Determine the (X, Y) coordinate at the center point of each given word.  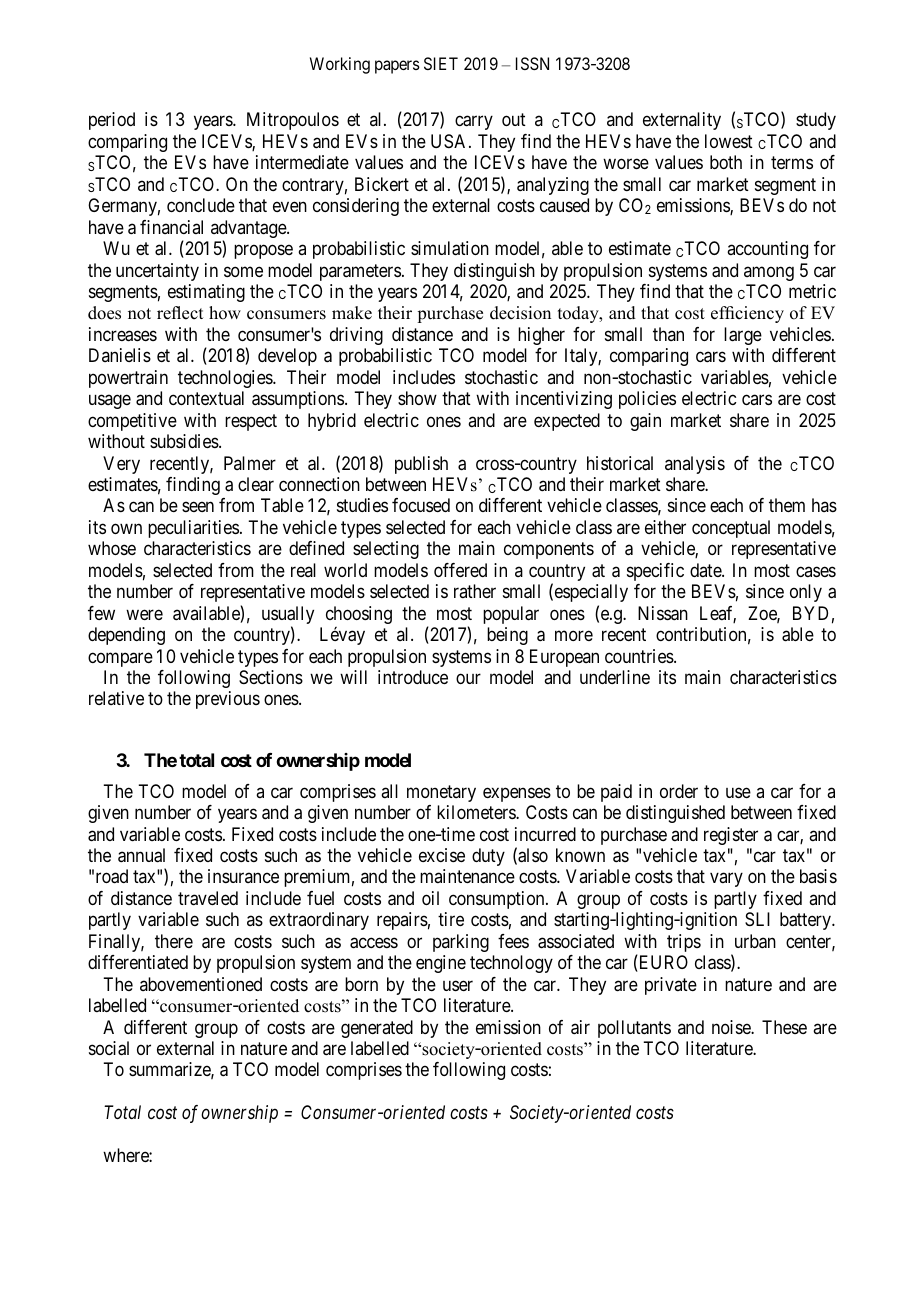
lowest (729, 141)
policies (647, 400)
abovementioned (201, 984)
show (417, 398)
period (112, 121)
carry (474, 123)
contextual (206, 398)
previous (228, 700)
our (468, 678)
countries (640, 656)
